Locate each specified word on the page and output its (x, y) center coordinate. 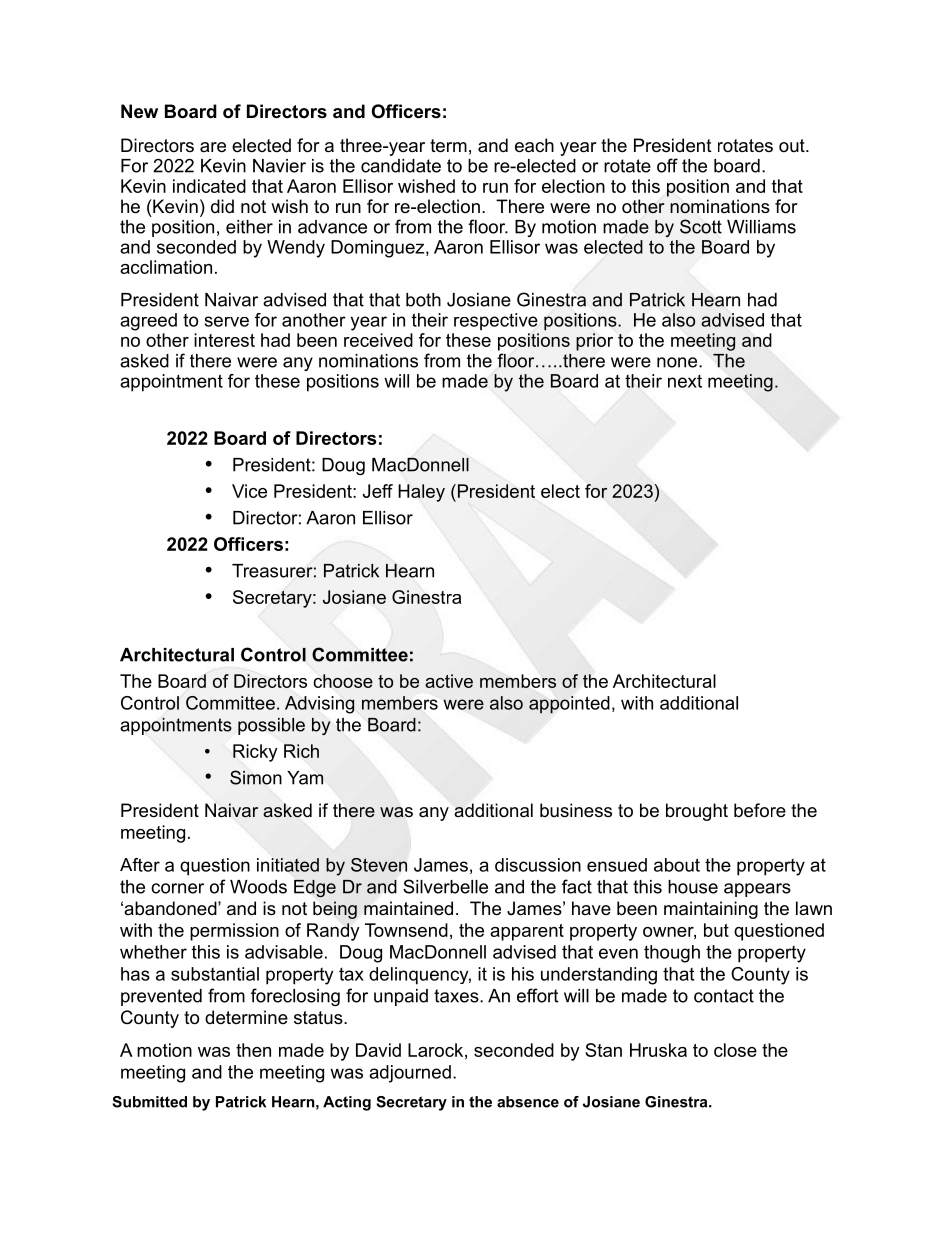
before (760, 810)
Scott (701, 226)
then (253, 1050)
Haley (421, 493)
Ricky (255, 753)
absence (528, 1102)
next (685, 381)
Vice (249, 491)
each (534, 145)
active (449, 681)
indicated (209, 186)
